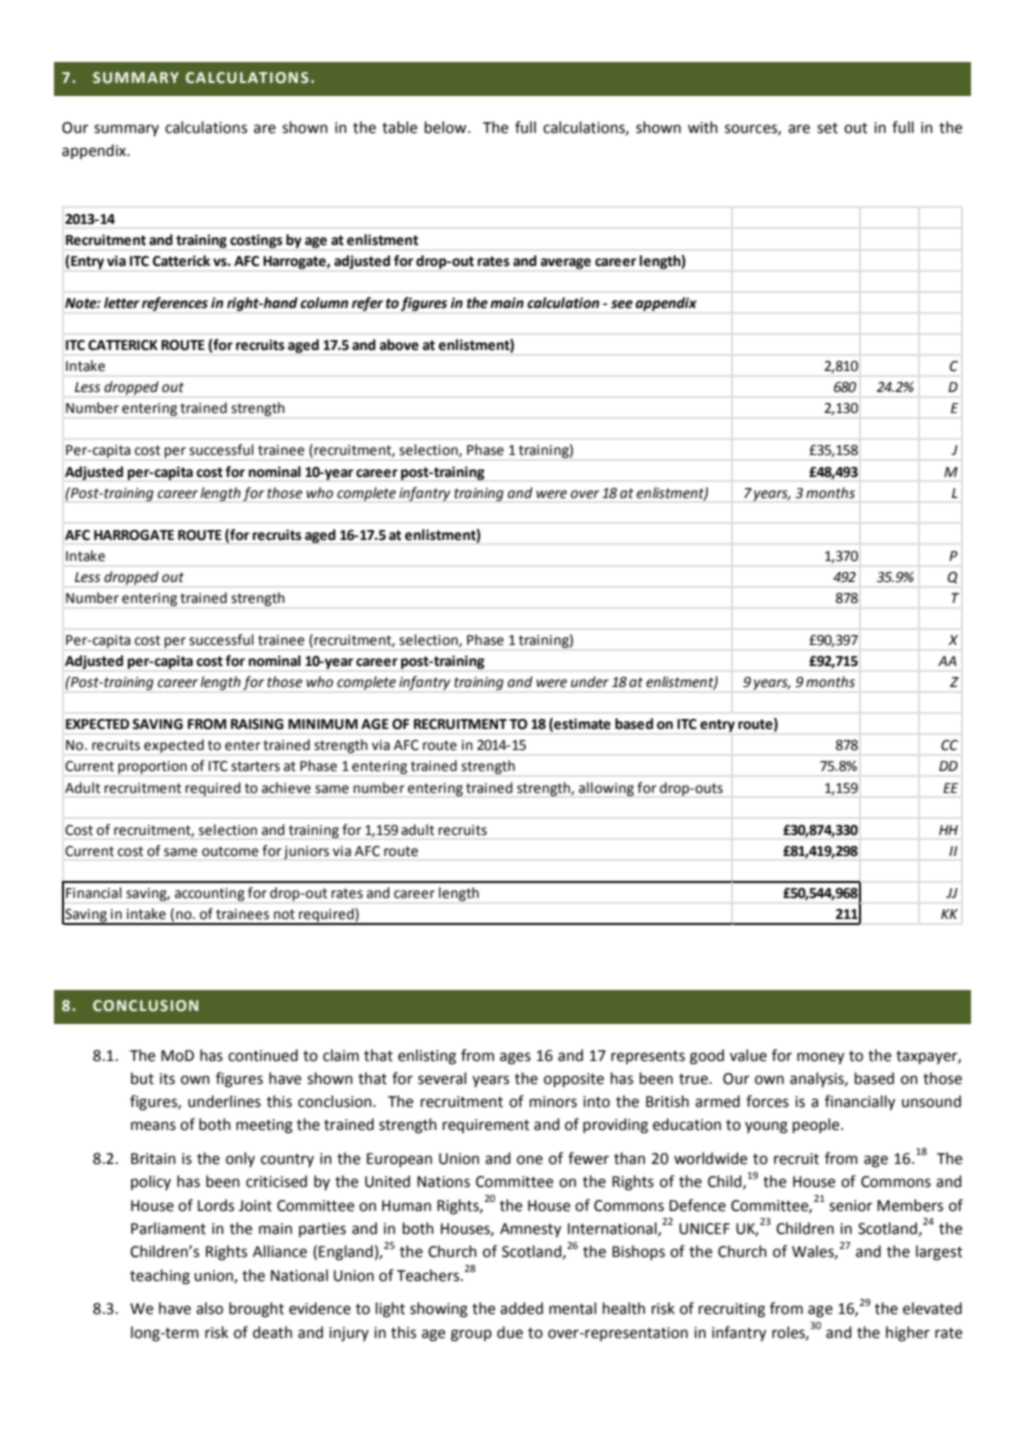 The image size is (1025, 1450). What do you see at coordinates (122, 303) in the screenshot?
I see `letter` at bounding box center [122, 303].
